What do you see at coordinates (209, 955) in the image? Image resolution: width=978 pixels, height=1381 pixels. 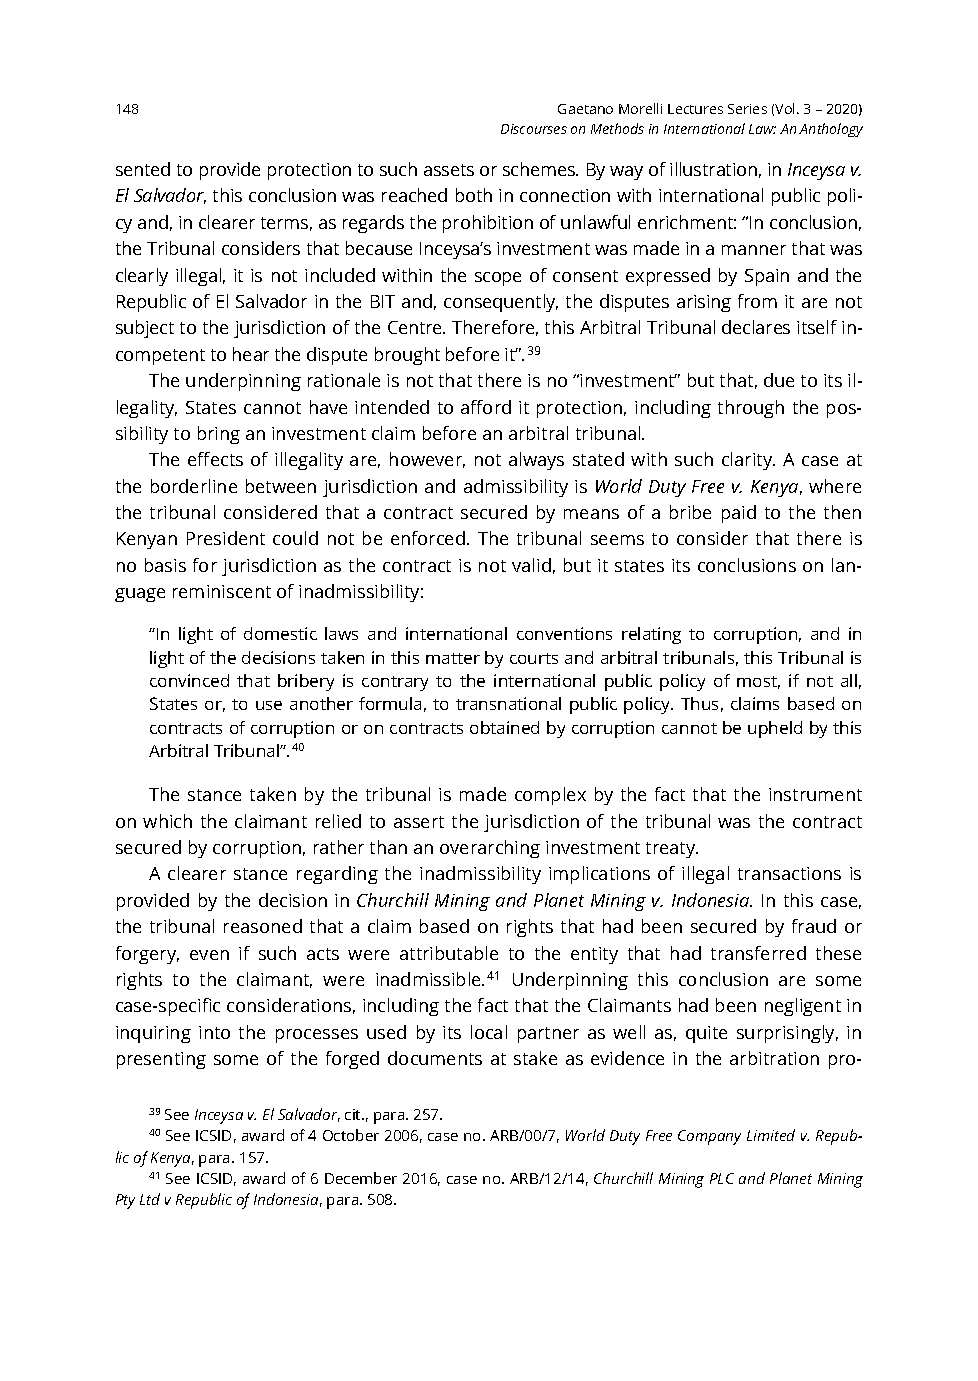 I see `even` at bounding box center [209, 955].
